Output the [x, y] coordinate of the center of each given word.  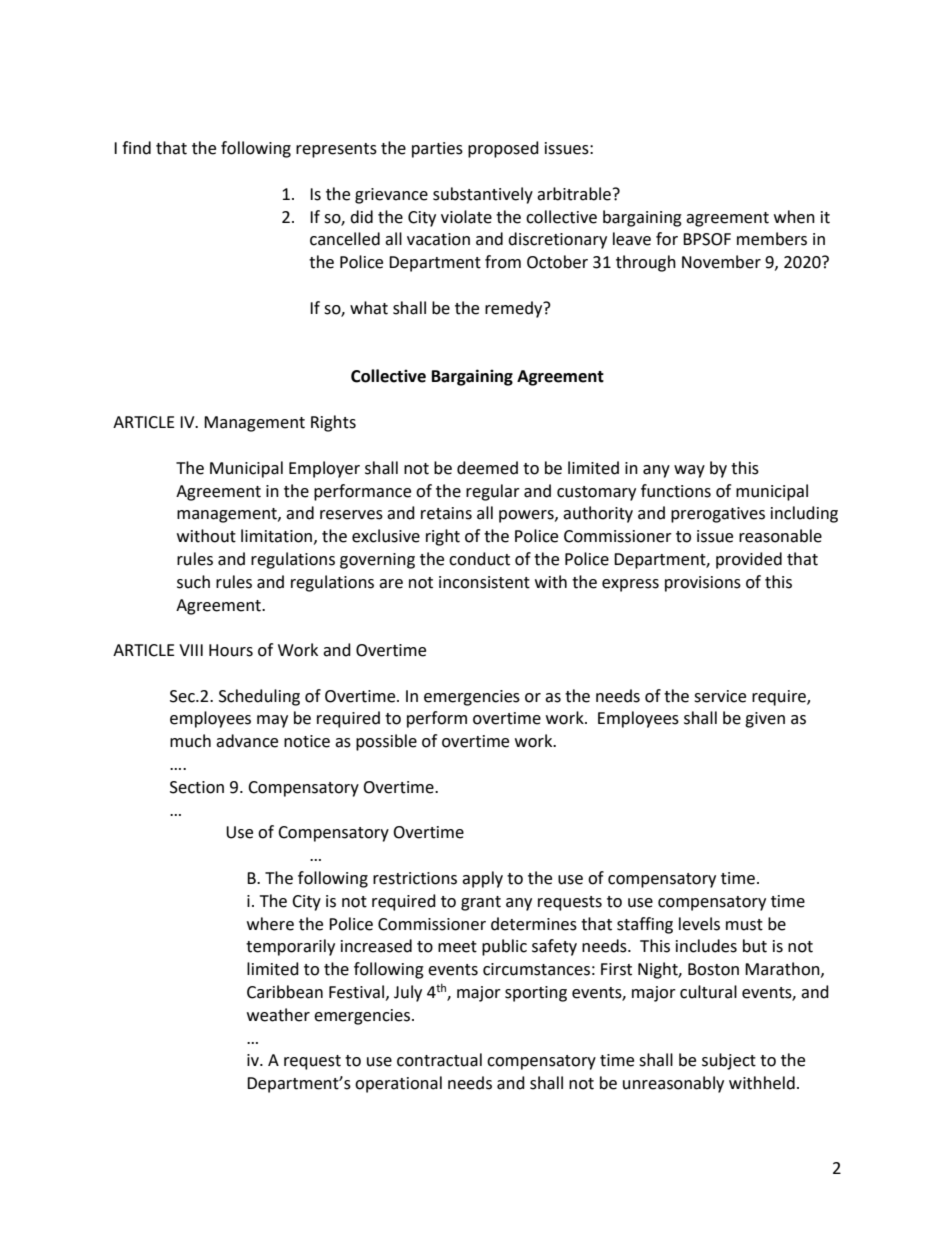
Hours [231, 650]
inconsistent [484, 582]
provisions [703, 584]
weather [278, 1015]
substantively [483, 195]
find [136, 148]
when [794, 217]
